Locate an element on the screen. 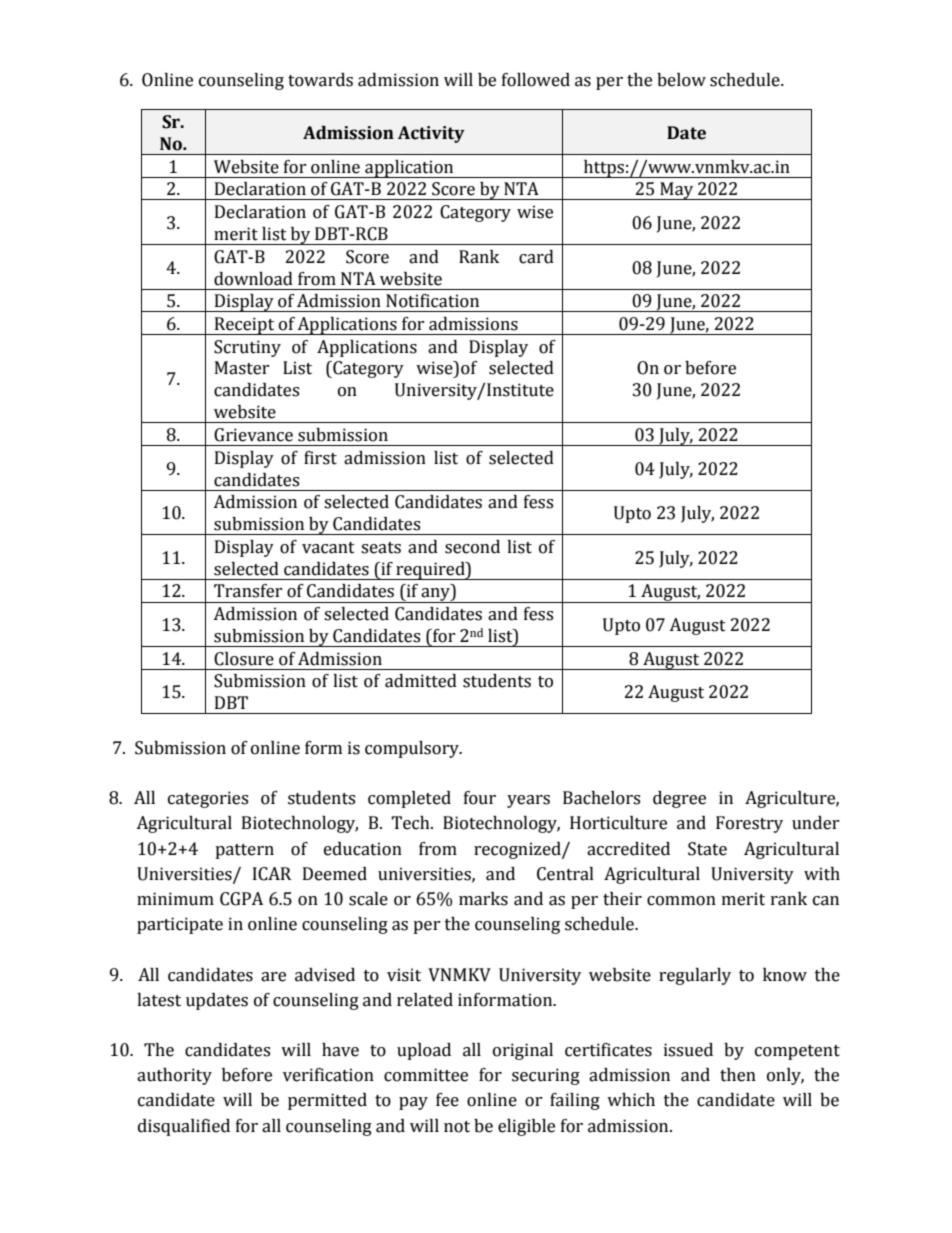 The image size is (952, 1233). below is located at coordinates (681, 80).
